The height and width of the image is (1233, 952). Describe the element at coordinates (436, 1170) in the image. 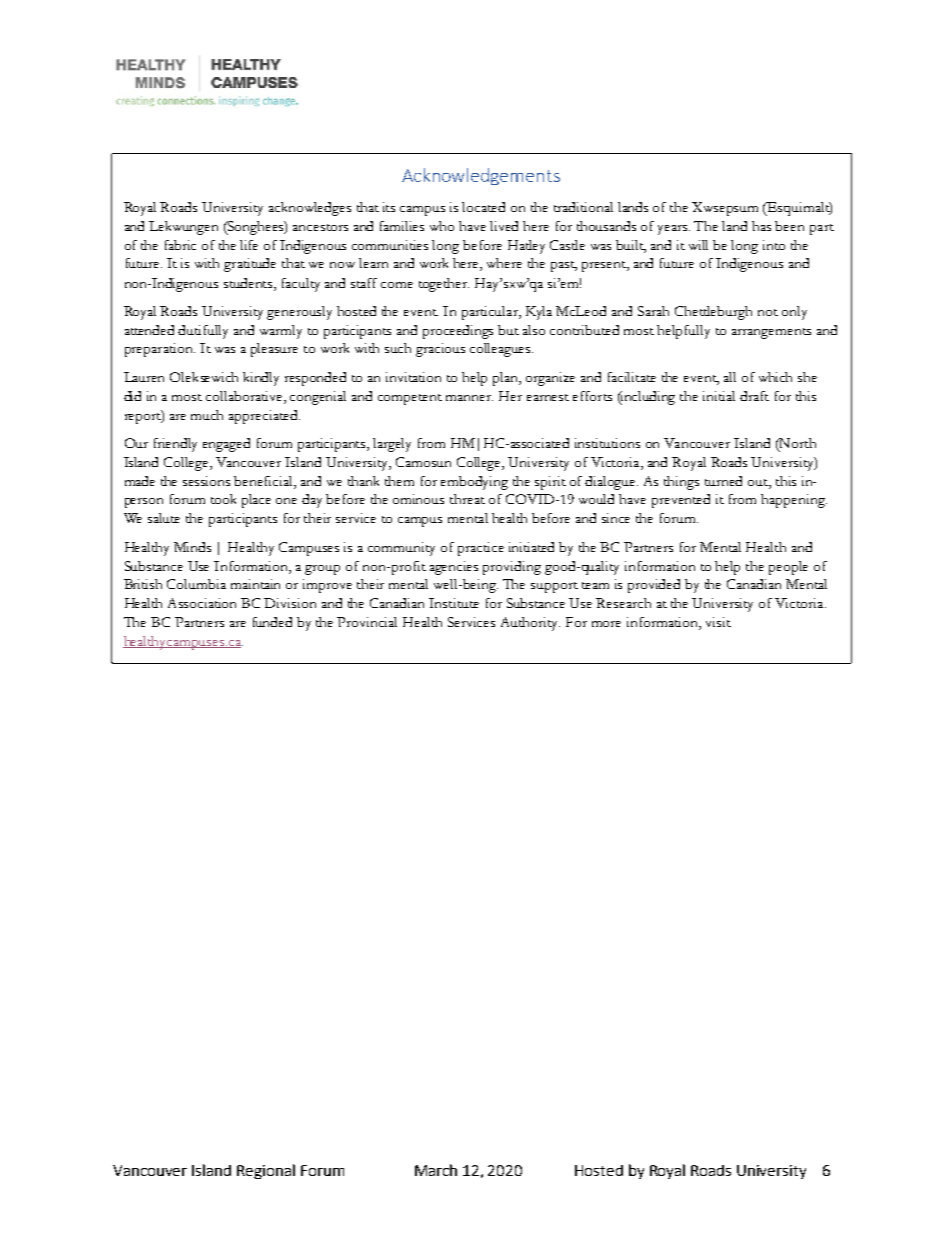

I see `March` at that location.
